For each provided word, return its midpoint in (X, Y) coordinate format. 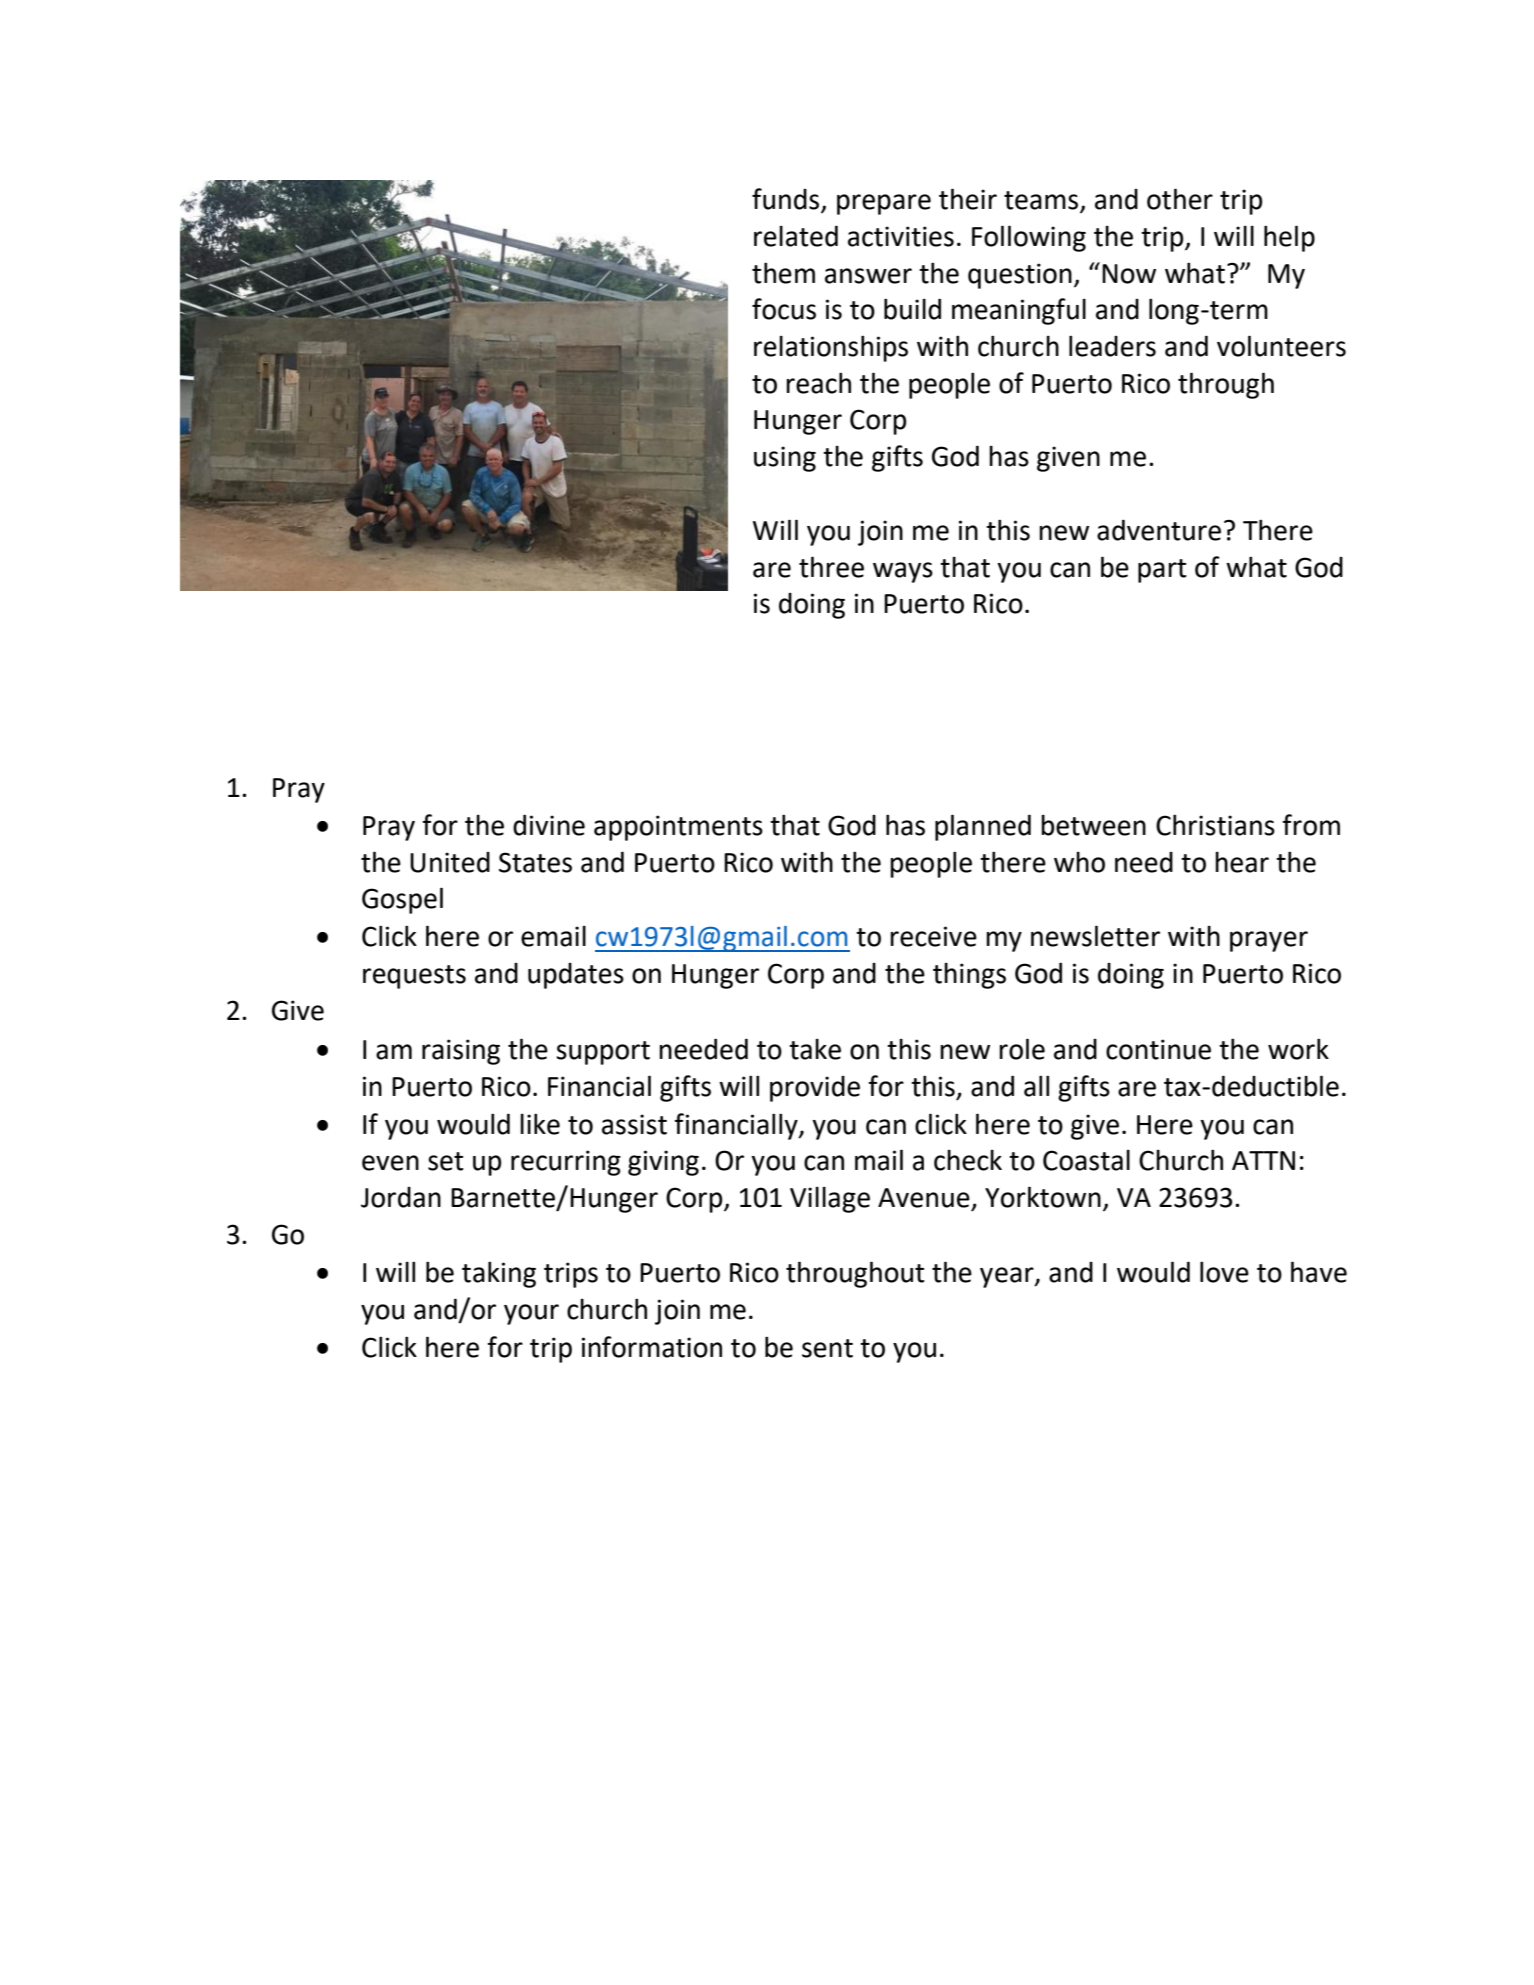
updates (576, 976)
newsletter (1095, 936)
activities (901, 236)
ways (903, 572)
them (783, 273)
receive (933, 936)
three (831, 567)
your (531, 1314)
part (1162, 571)
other (1180, 199)
